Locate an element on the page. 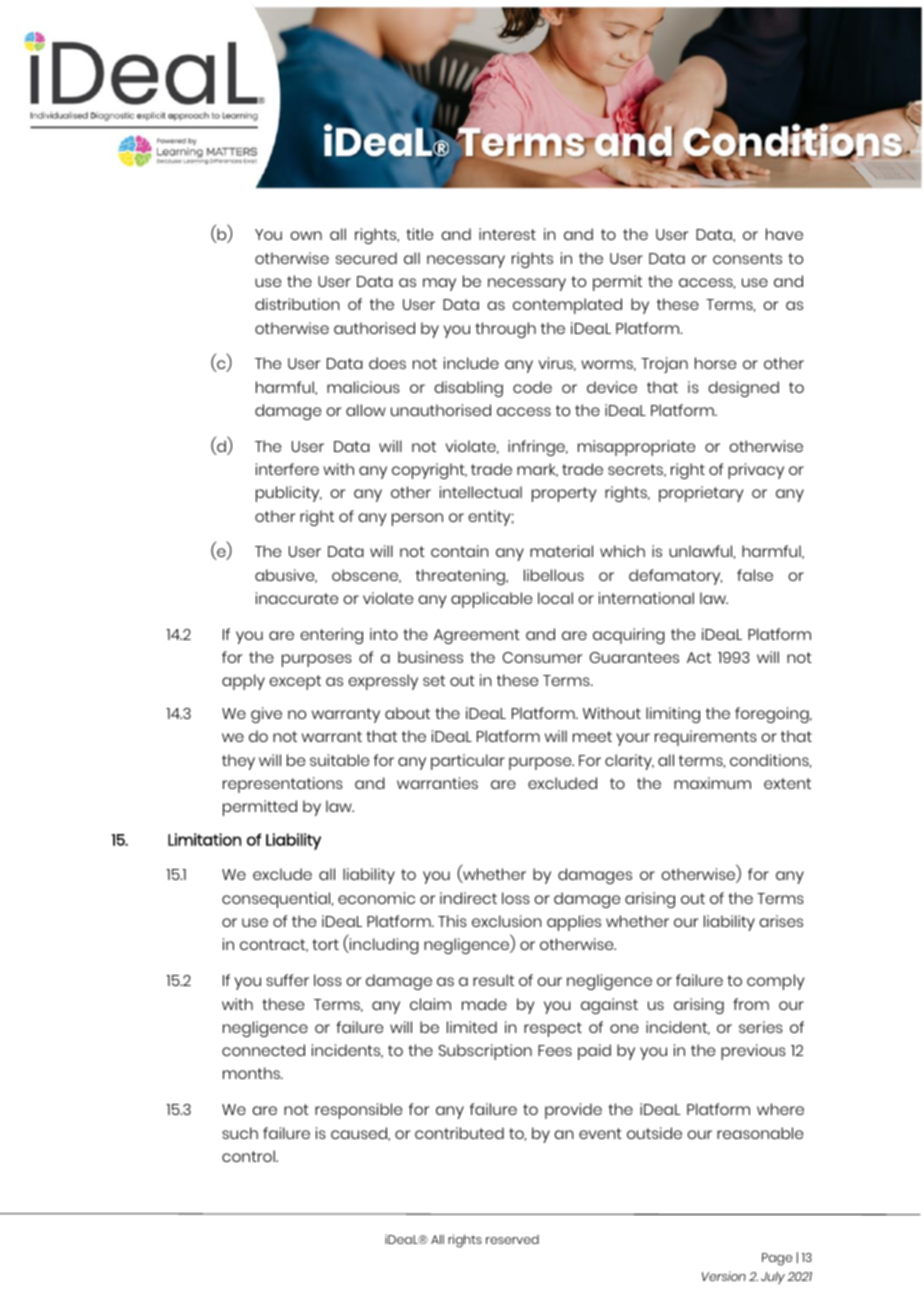 This document has width=924, height=1308. except is located at coordinates (295, 682).
